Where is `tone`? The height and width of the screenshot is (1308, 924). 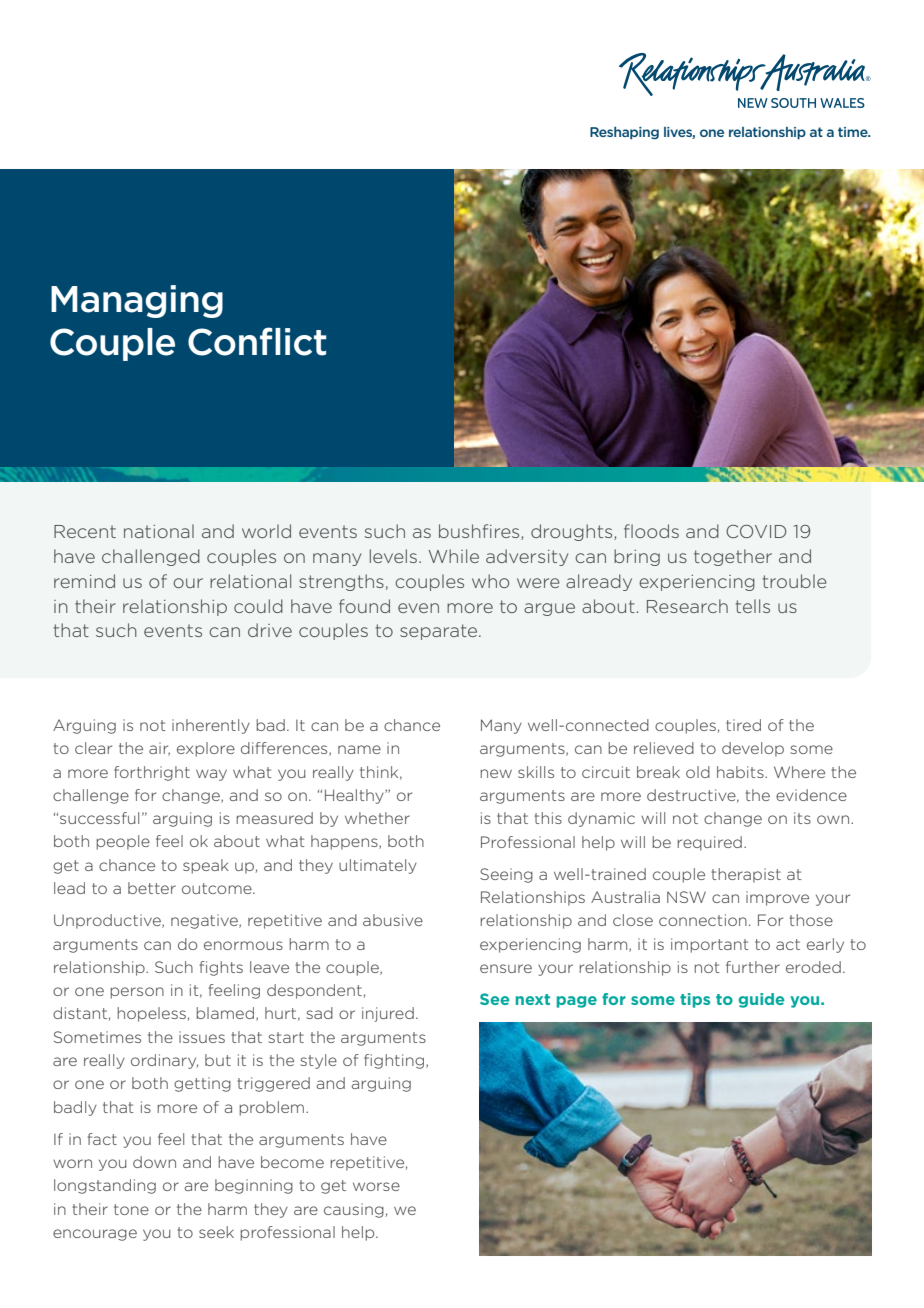
tone is located at coordinates (131, 1209).
